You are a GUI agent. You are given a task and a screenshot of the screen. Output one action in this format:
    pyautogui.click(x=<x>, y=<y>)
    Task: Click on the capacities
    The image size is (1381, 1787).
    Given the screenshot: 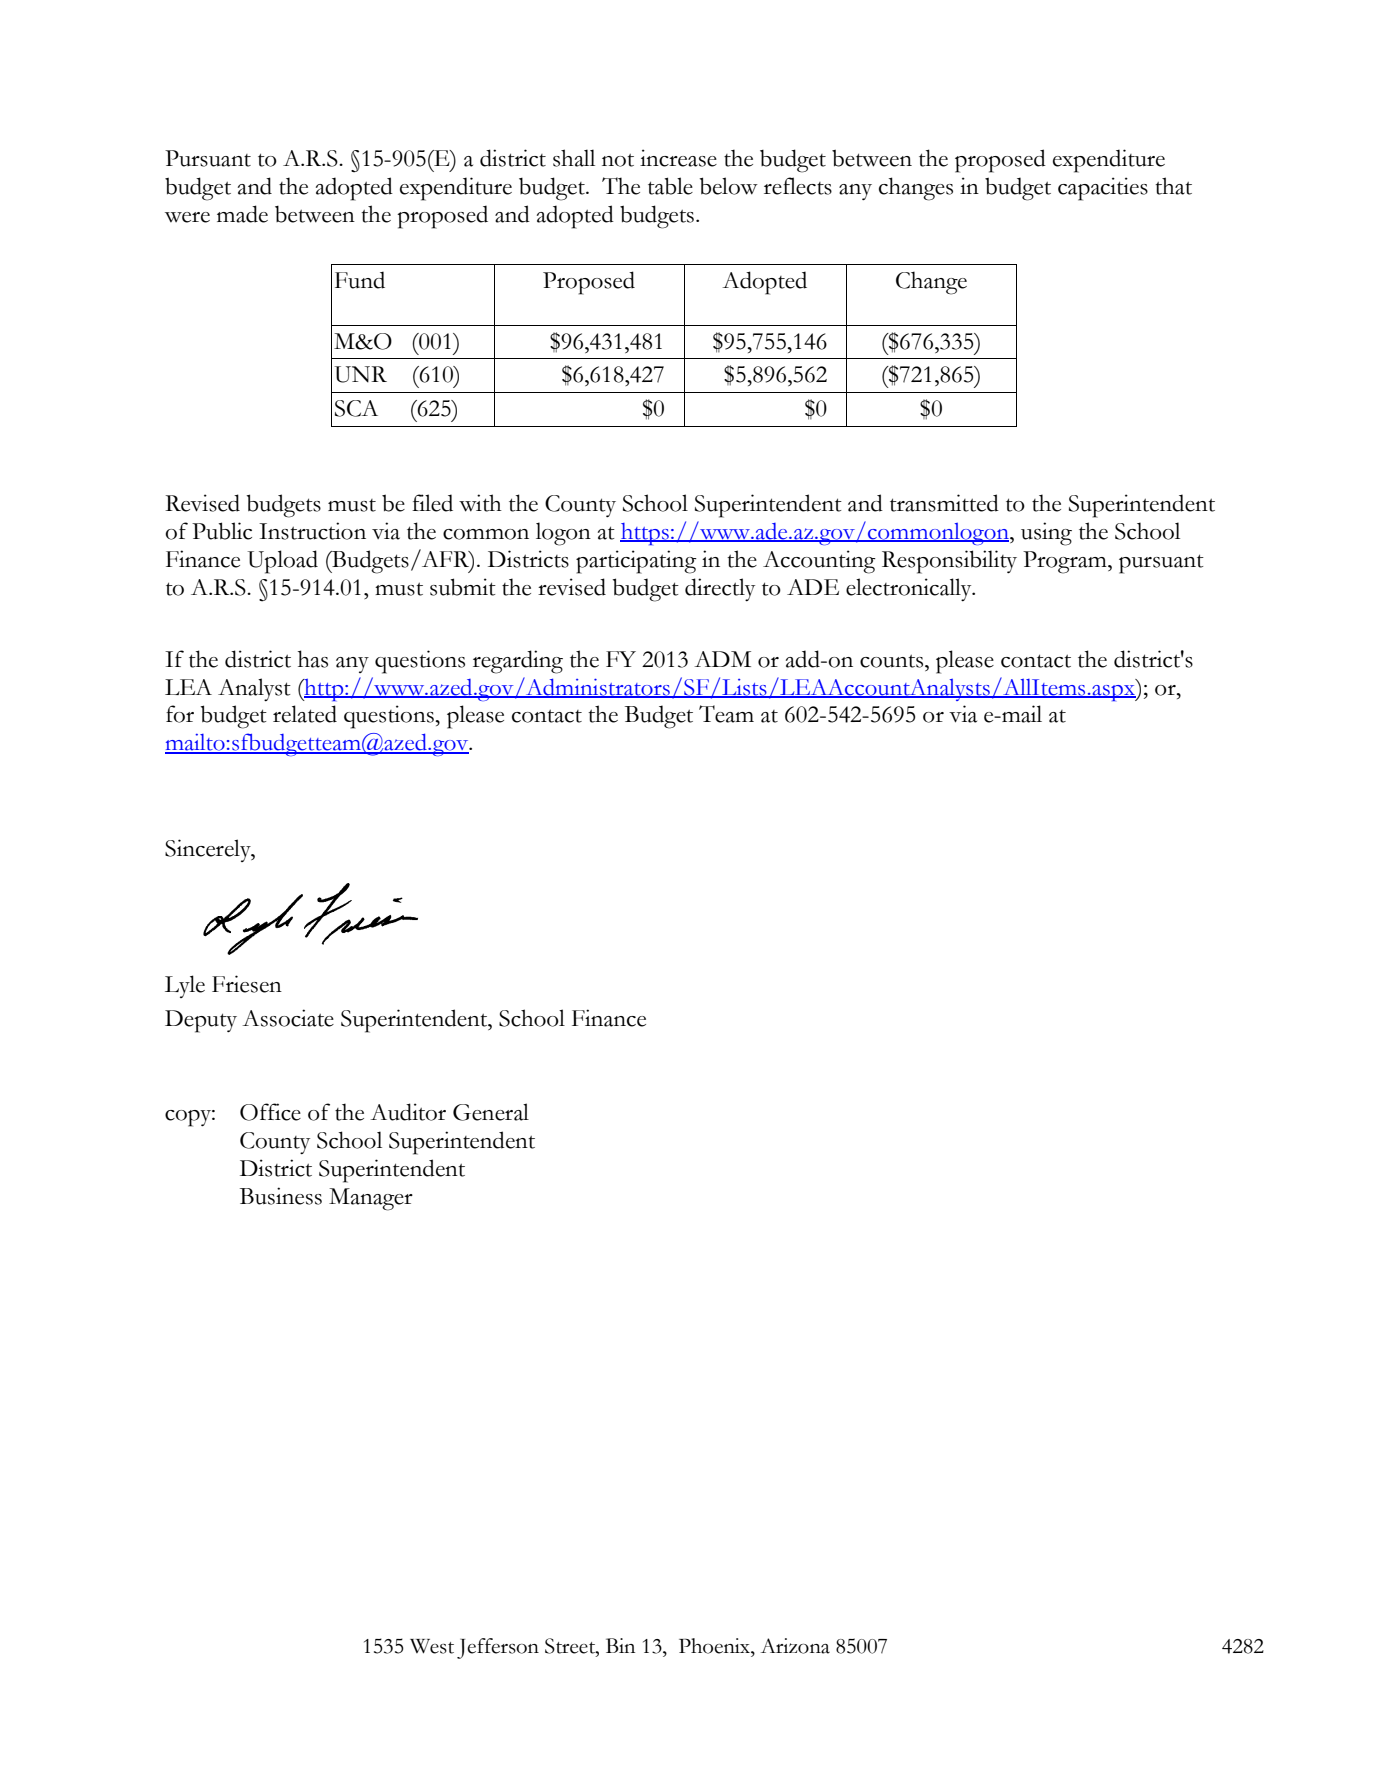 What is the action you would take?
    pyautogui.click(x=1103, y=189)
